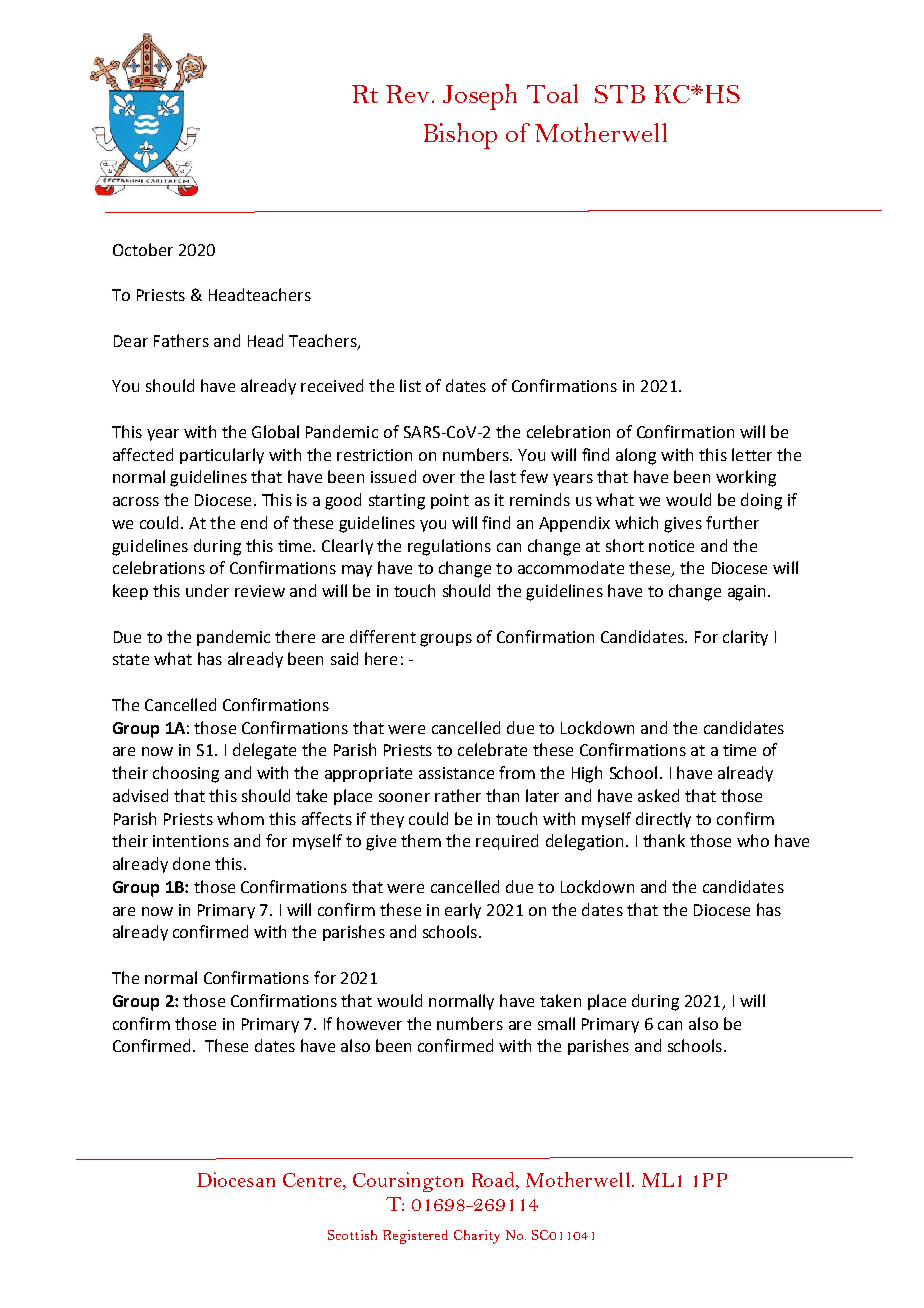 The image size is (924, 1308). I want to click on STB, so click(620, 94).
